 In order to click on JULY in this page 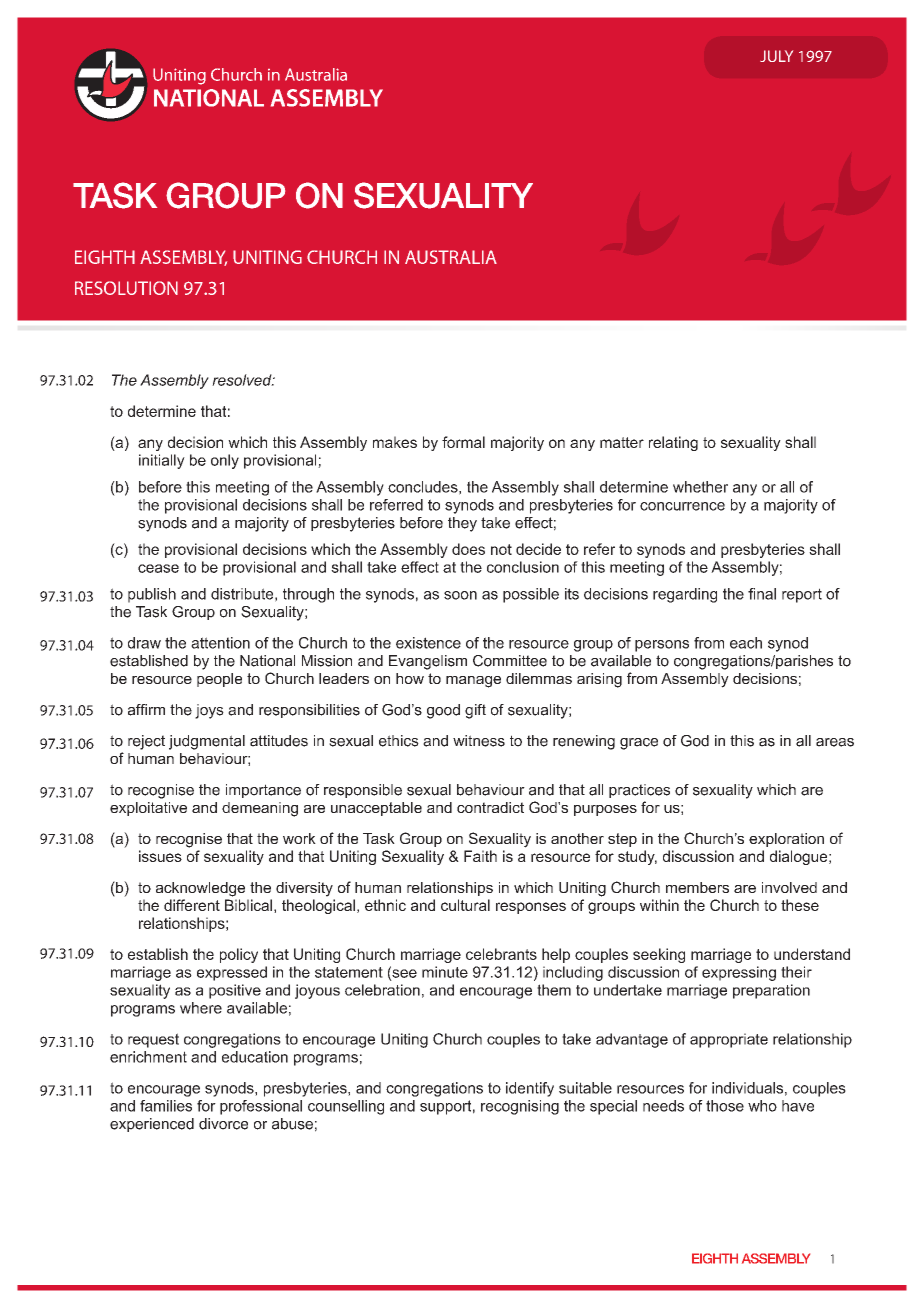, I will do `click(776, 56)`.
